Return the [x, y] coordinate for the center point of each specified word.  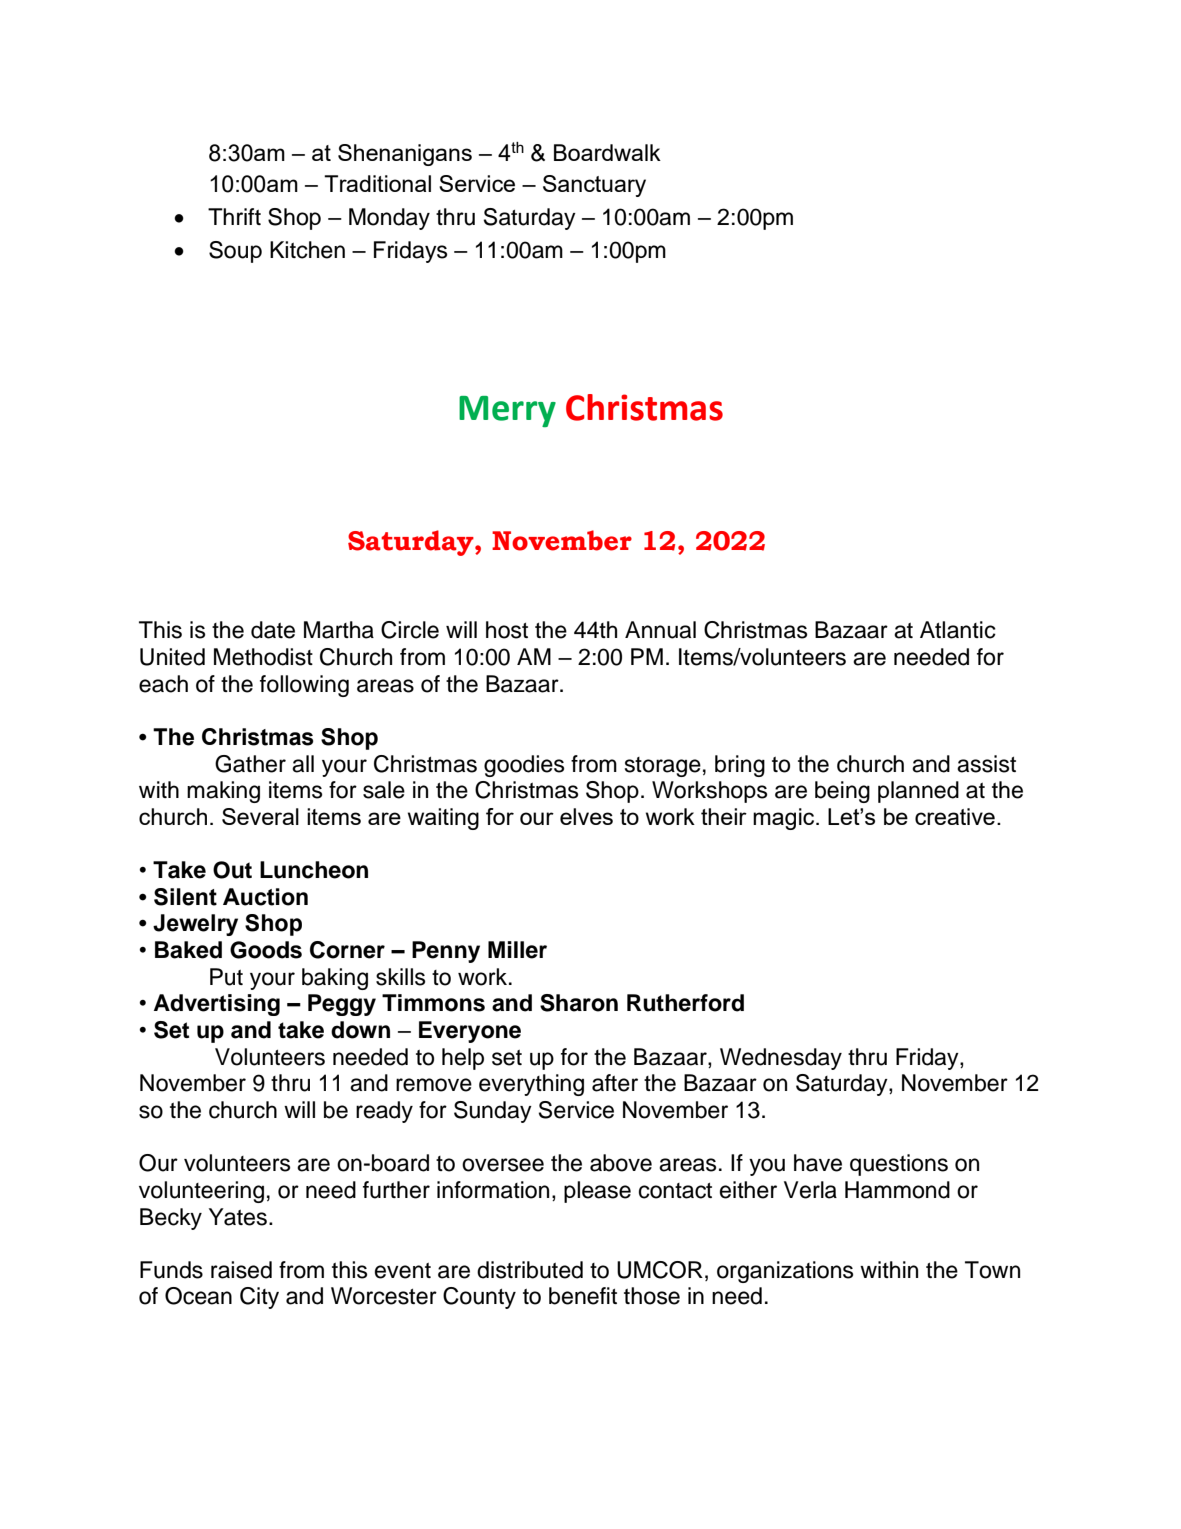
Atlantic [958, 630]
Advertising [217, 1005]
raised [241, 1270]
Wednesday [781, 1059]
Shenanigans [405, 155]
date [273, 630]
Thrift [234, 216]
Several [260, 816]
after [615, 1083]
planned [918, 792]
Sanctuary [594, 186]
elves [586, 816]
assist [986, 764]
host [507, 630]
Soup [235, 252]
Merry [507, 411]
